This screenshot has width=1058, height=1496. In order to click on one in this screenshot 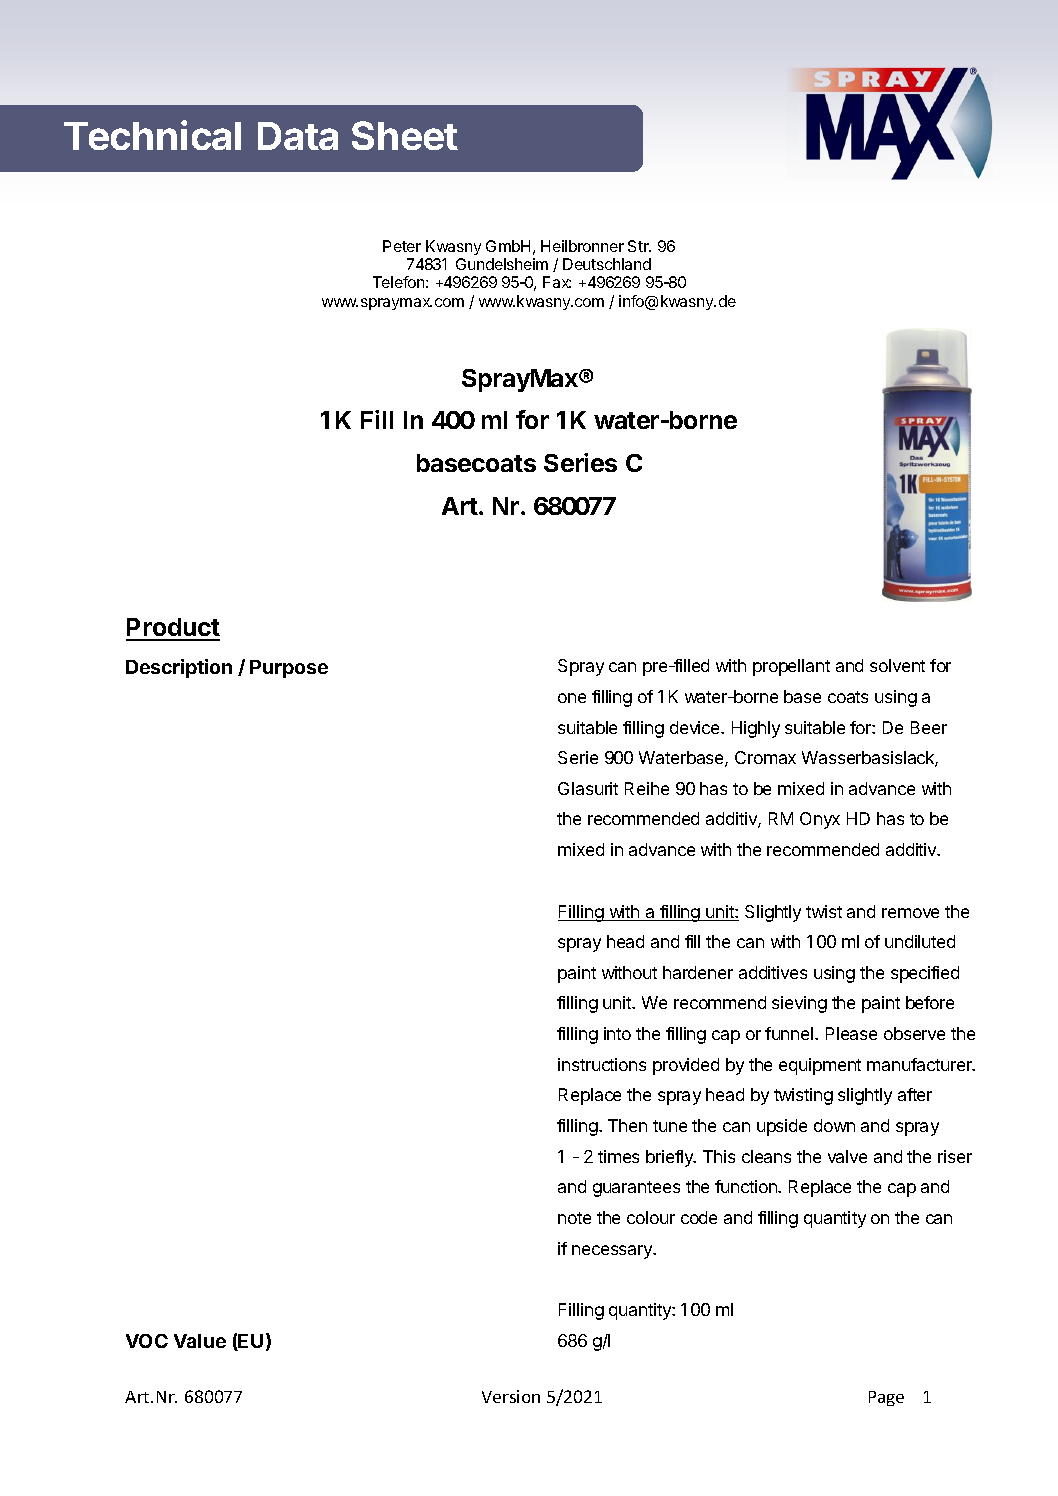, I will do `click(572, 698)`.
